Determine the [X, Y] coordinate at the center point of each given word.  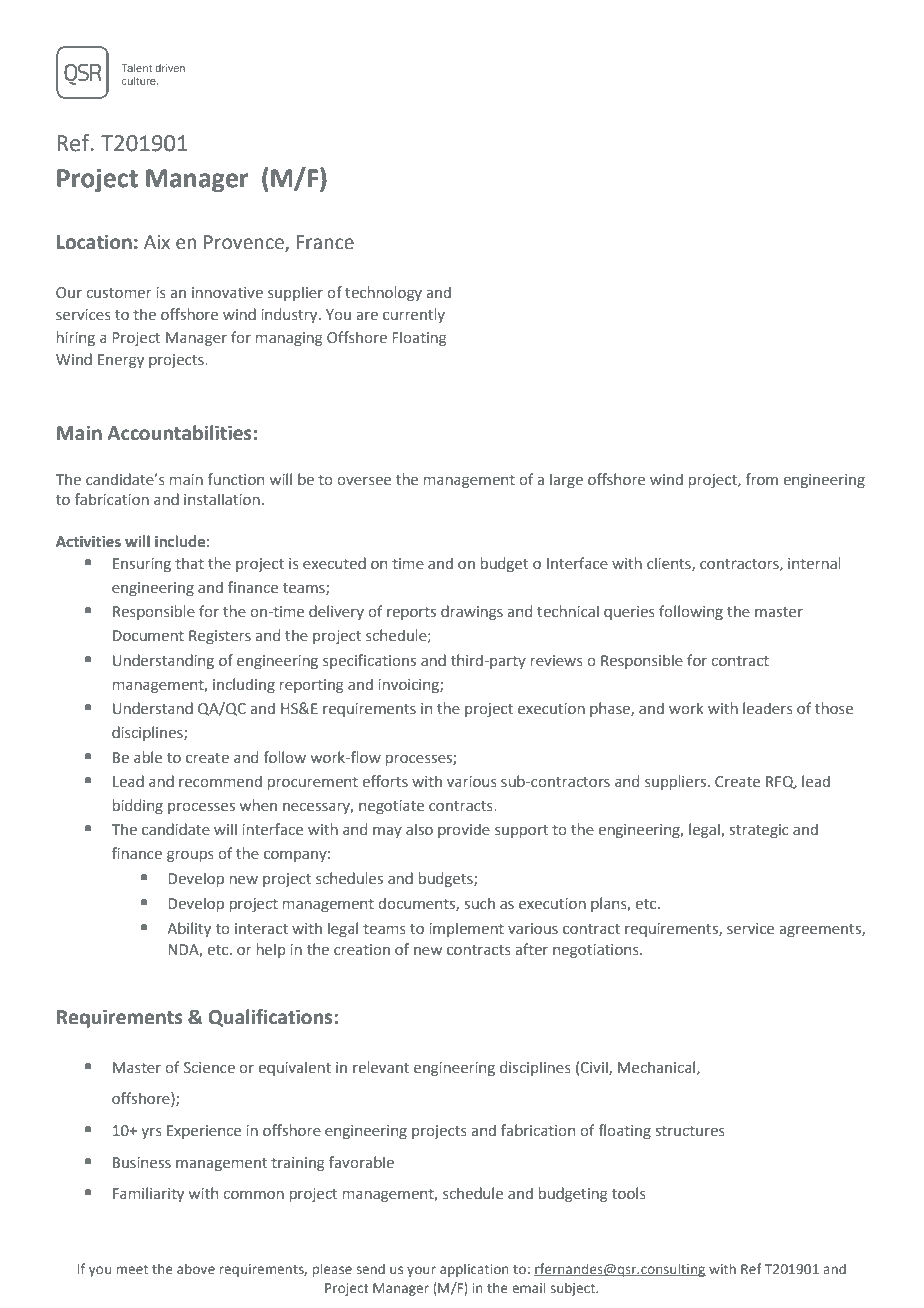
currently [414, 315]
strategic [759, 831]
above [196, 1268]
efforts [385, 781]
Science [209, 1068]
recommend [220, 781]
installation [222, 499]
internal [814, 563]
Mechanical [658, 1068]
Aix [157, 242]
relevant [381, 1067]
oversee [364, 481]
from [761, 479]
